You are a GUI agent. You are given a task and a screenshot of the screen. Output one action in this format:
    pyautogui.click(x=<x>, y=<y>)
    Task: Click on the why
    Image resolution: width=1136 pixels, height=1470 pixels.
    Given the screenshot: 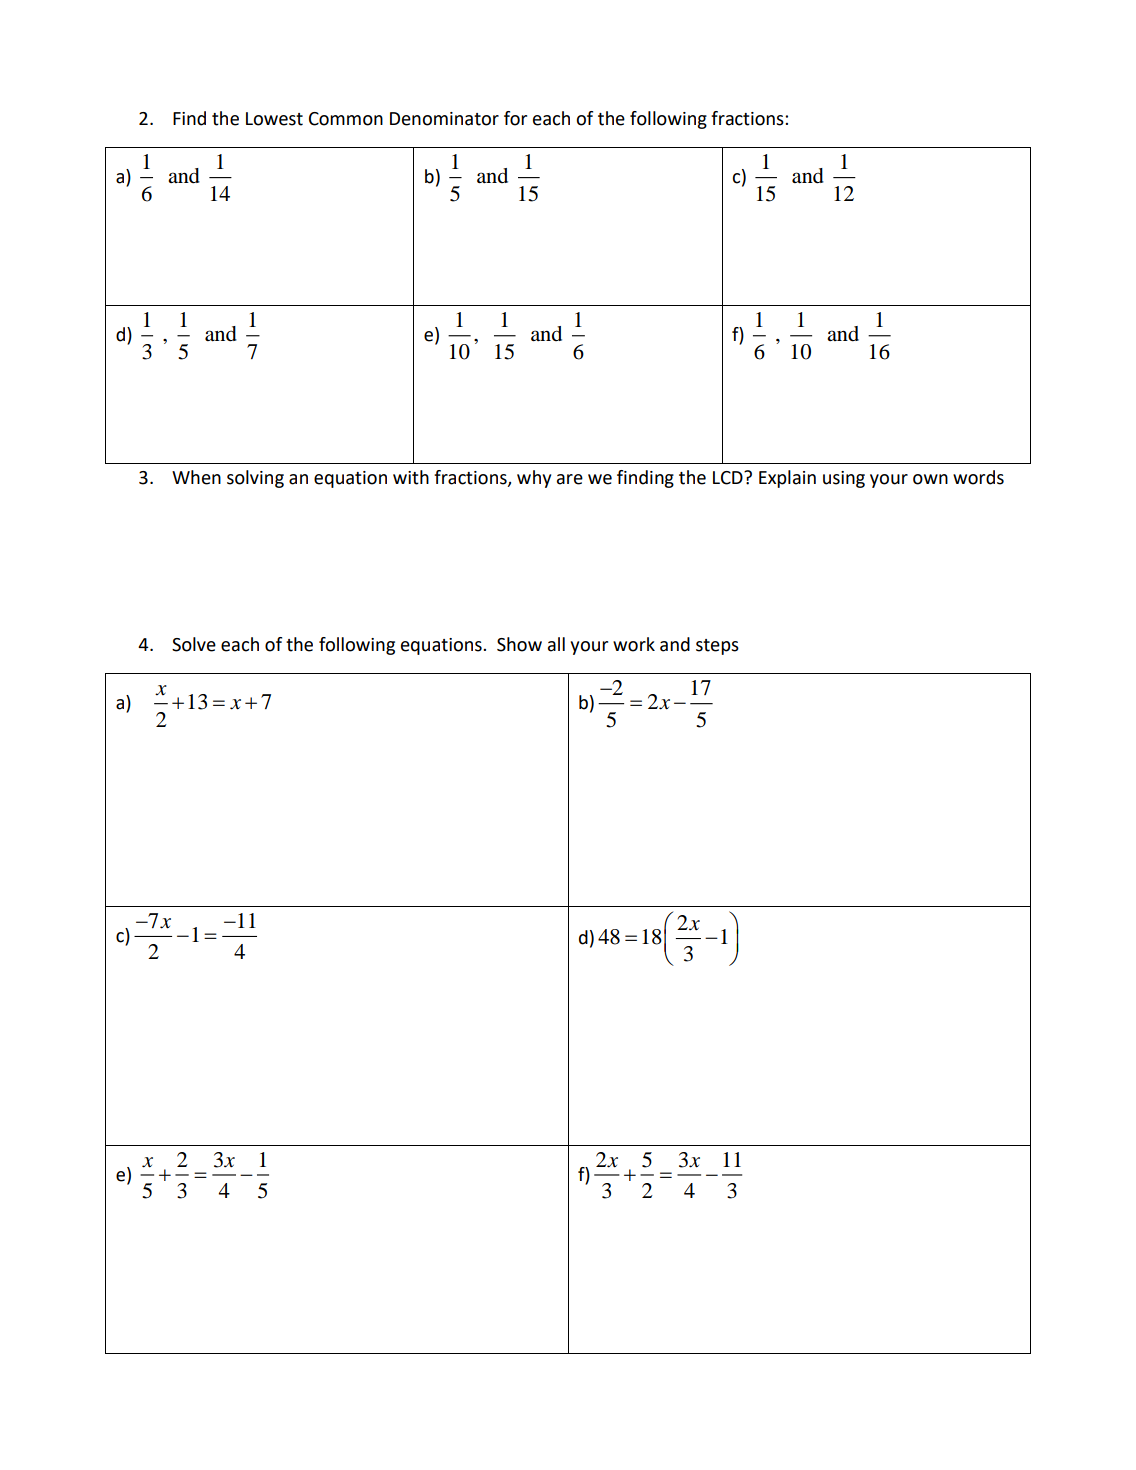 What is the action you would take?
    pyautogui.click(x=534, y=479)
